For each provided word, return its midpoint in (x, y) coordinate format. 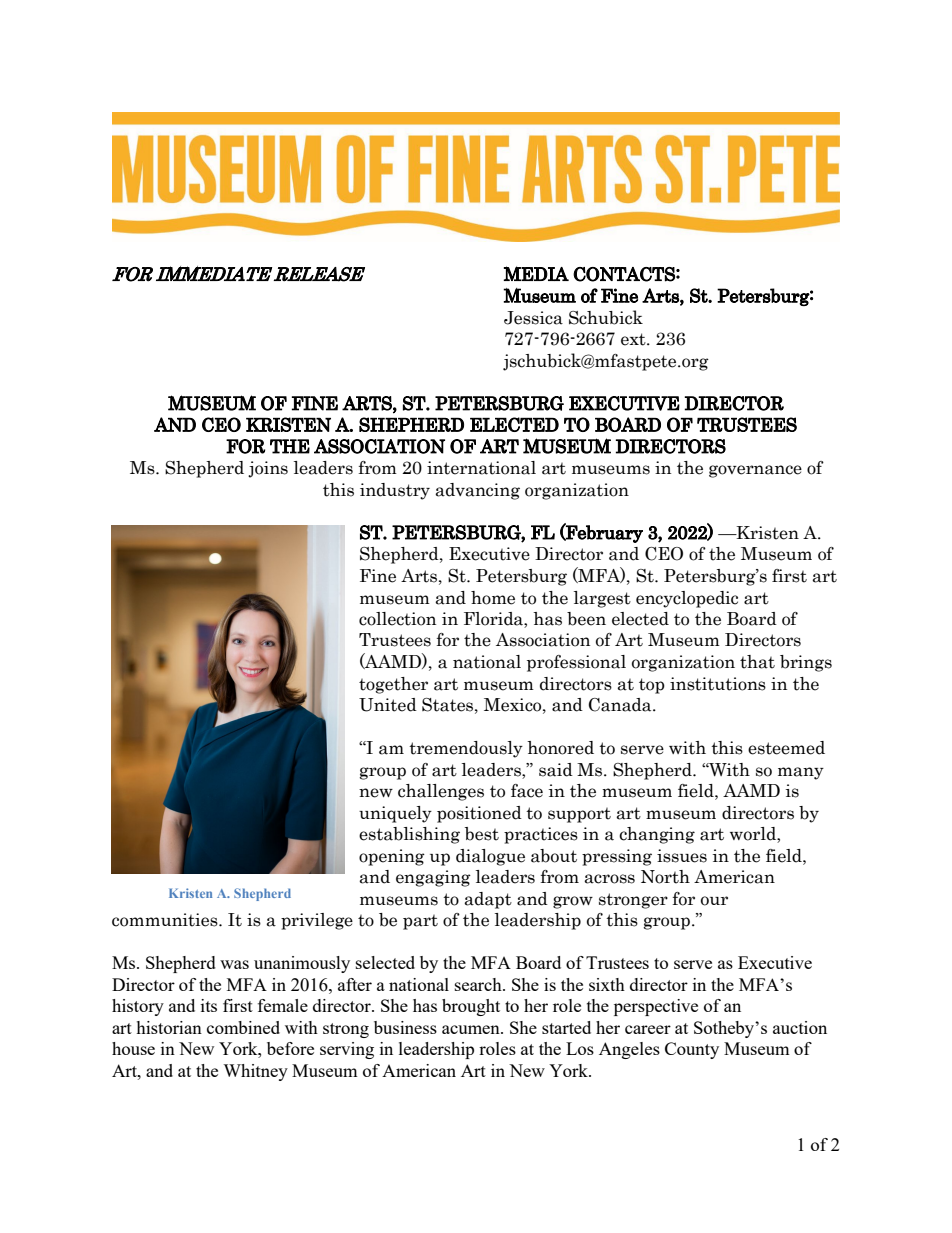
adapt (488, 900)
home (493, 598)
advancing (477, 491)
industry (395, 491)
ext (634, 339)
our (714, 901)
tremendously (466, 749)
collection (397, 619)
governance (755, 471)
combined (243, 1027)
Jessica (533, 318)
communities (166, 920)
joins (268, 469)
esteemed (786, 748)
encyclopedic (687, 599)
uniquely (395, 814)
